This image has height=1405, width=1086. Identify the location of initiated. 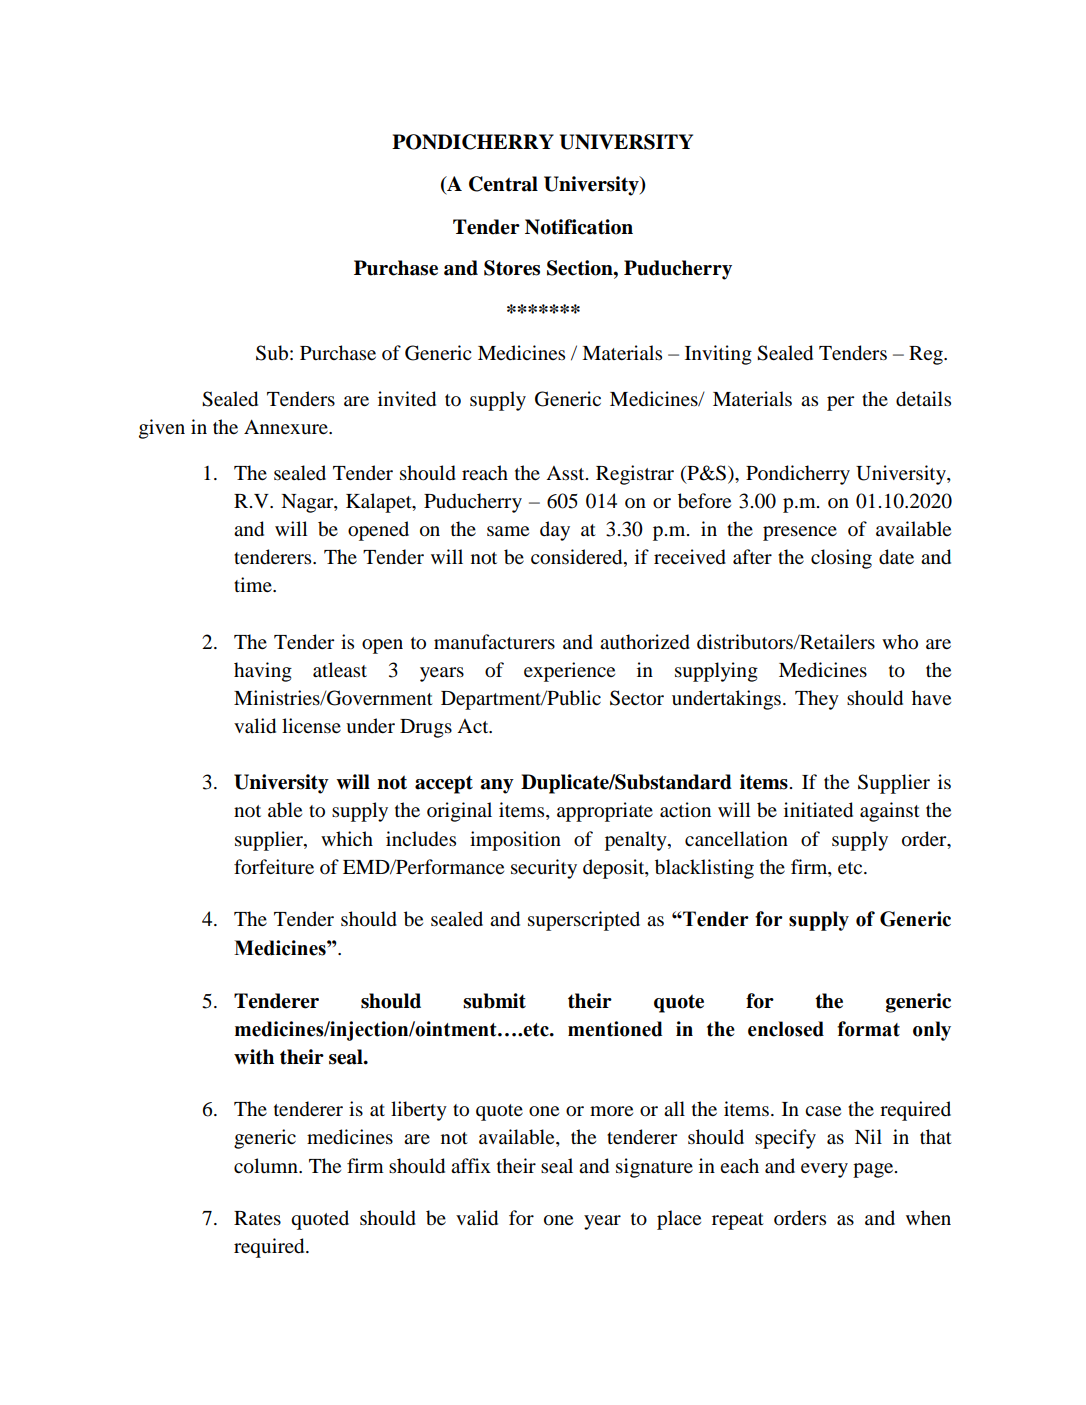
(818, 810).
